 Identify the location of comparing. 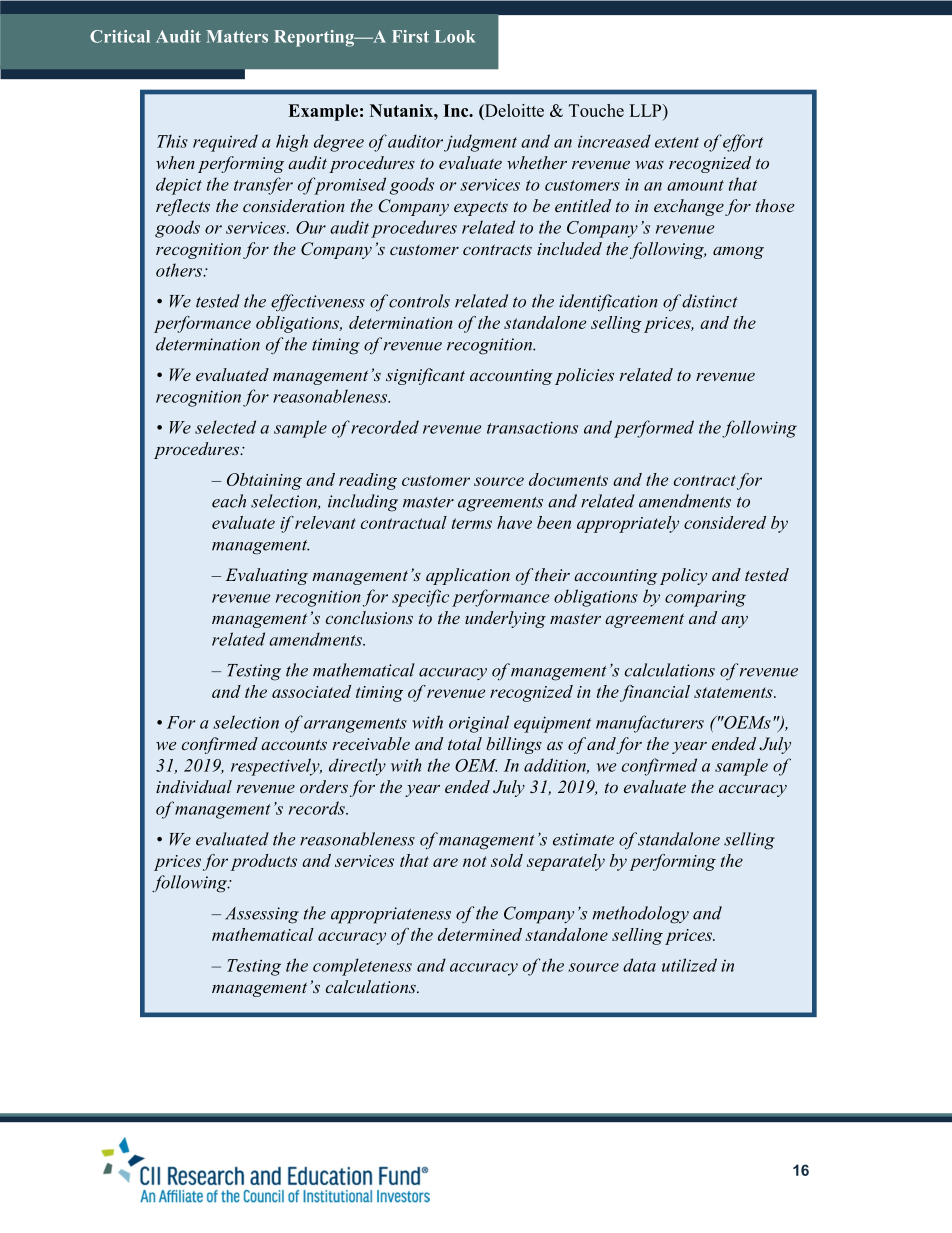
(705, 599).
